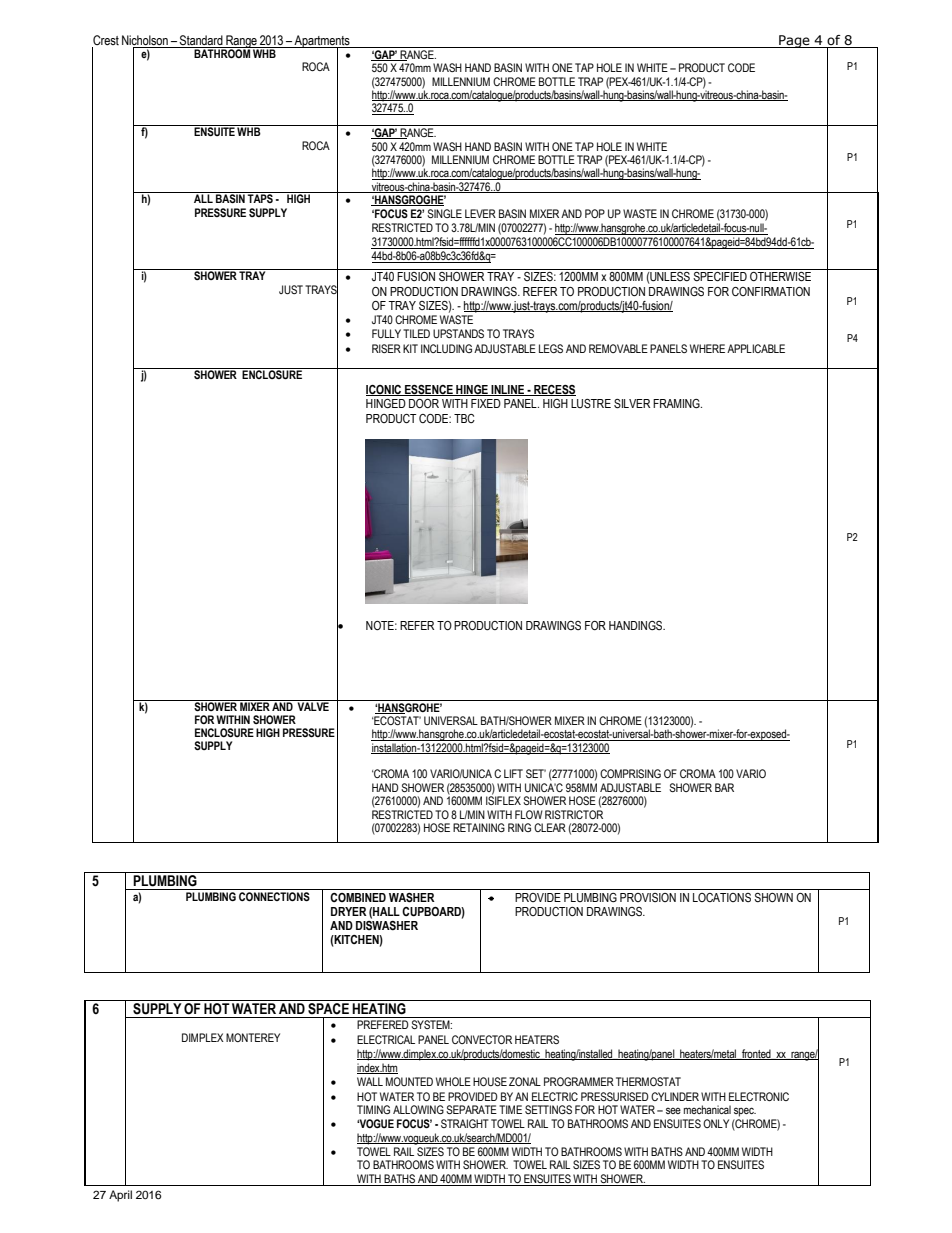 This screenshot has width=952, height=1233. Describe the element at coordinates (120, 1196) in the screenshot. I see `April` at that location.
